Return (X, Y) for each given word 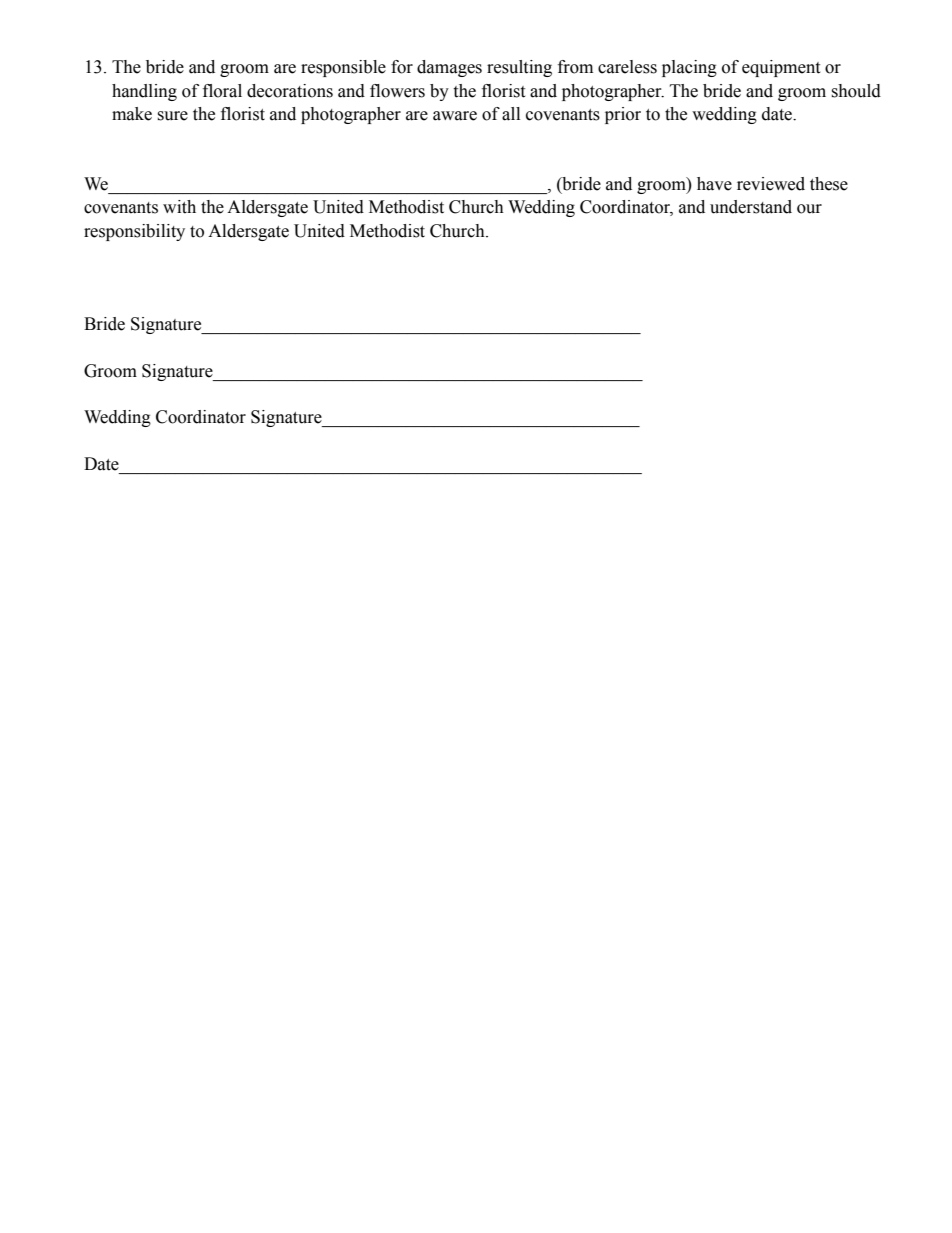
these (829, 184)
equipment (781, 68)
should (856, 91)
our (809, 209)
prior (623, 115)
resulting (519, 68)
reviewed (771, 184)
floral (222, 91)
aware (455, 116)
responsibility (134, 232)
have (714, 184)
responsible (343, 68)
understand (751, 207)
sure (172, 116)
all (511, 114)
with (179, 207)
